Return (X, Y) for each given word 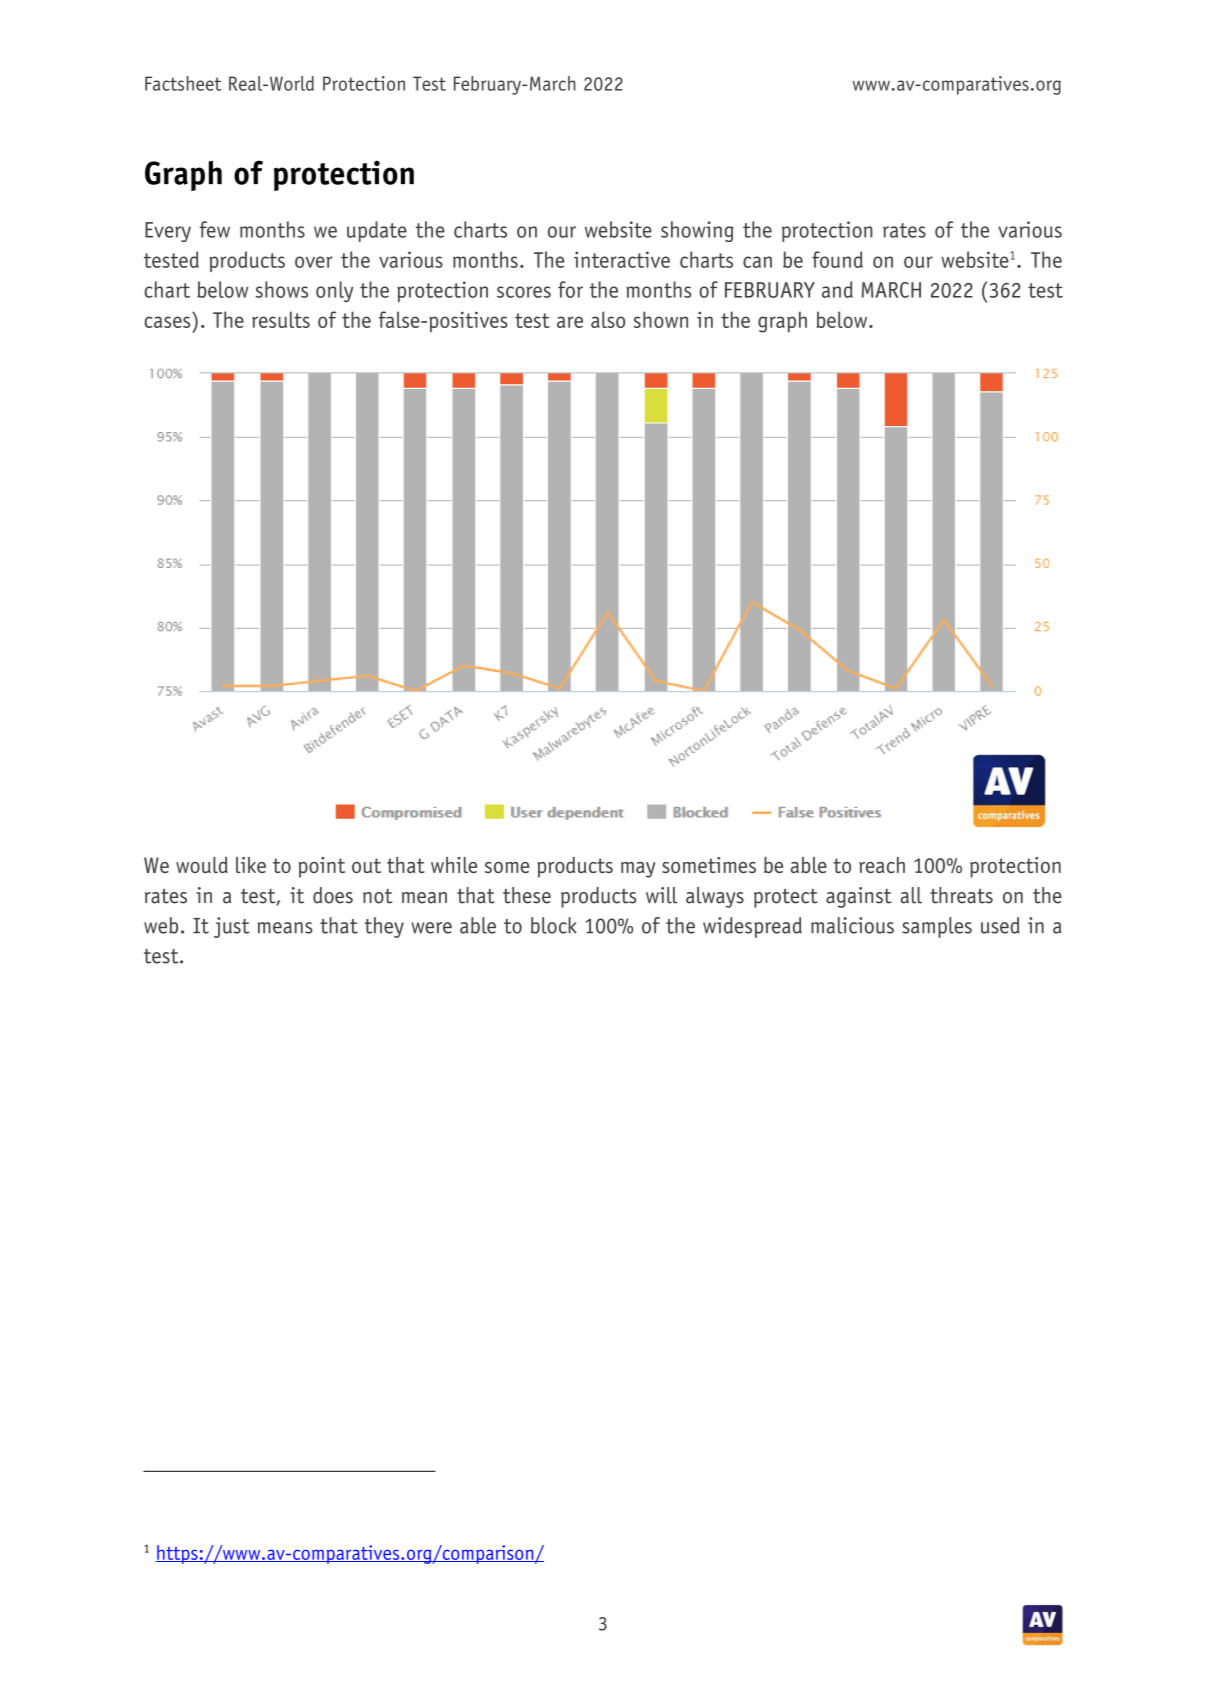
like (251, 865)
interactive (622, 259)
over (314, 262)
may (638, 870)
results (281, 319)
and (837, 289)
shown (661, 319)
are (570, 322)
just (232, 927)
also (608, 319)
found (837, 259)
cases (167, 322)
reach (882, 865)
